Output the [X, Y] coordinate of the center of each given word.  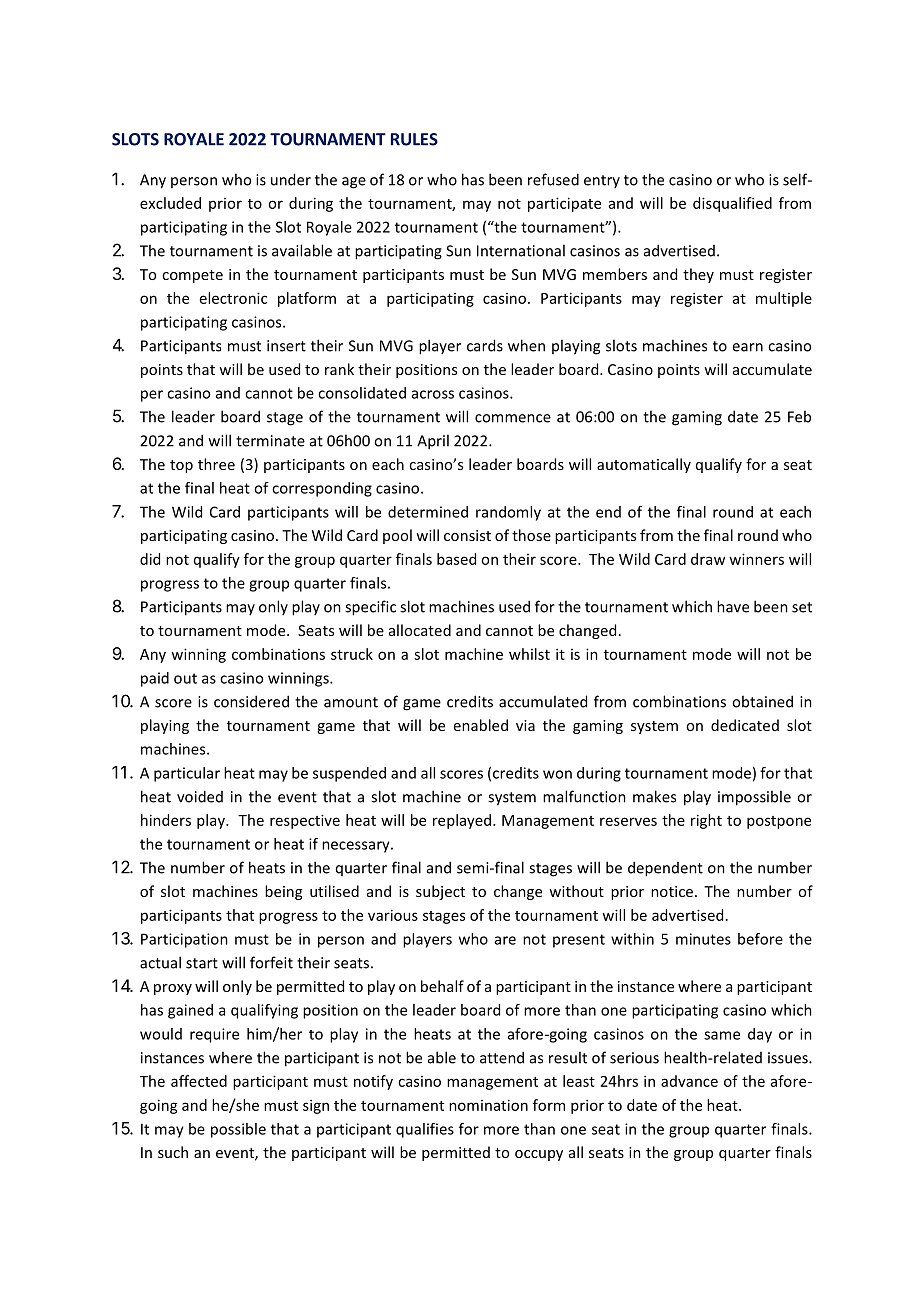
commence [513, 418]
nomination [488, 1105]
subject [440, 892]
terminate [270, 441]
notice [672, 891]
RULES [414, 139]
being [283, 892]
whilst [529, 654]
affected [199, 1081]
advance [689, 1081]
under [291, 179]
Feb [799, 416]
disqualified [732, 204]
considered [251, 701]
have [733, 606]
